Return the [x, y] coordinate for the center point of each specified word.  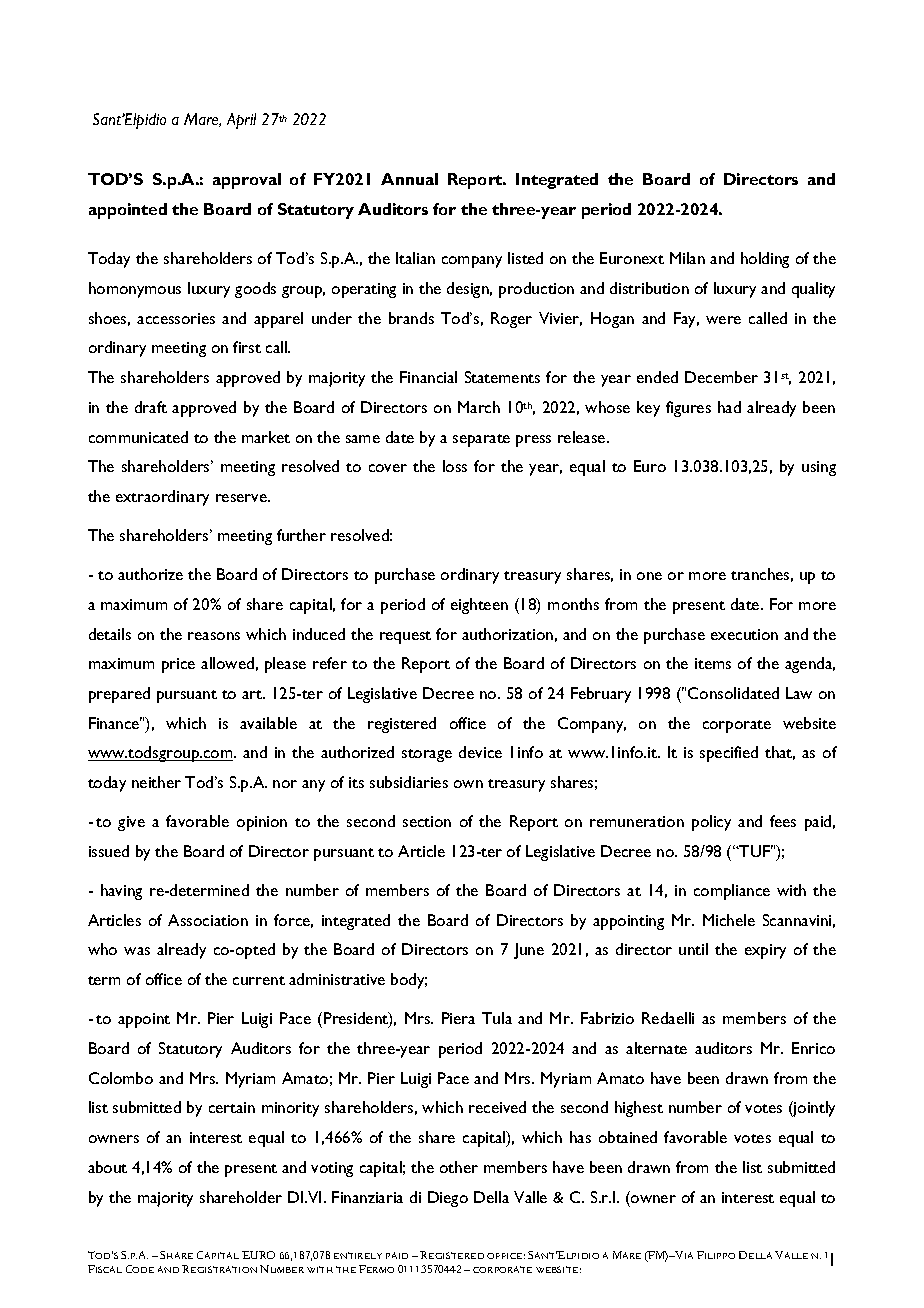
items [713, 663]
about [107, 1167]
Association [208, 920]
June [529, 951]
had [729, 407]
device [480, 752]
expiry [765, 951]
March [479, 407]
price [178, 665]
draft [151, 407]
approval [247, 181]
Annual [409, 179]
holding [765, 260]
